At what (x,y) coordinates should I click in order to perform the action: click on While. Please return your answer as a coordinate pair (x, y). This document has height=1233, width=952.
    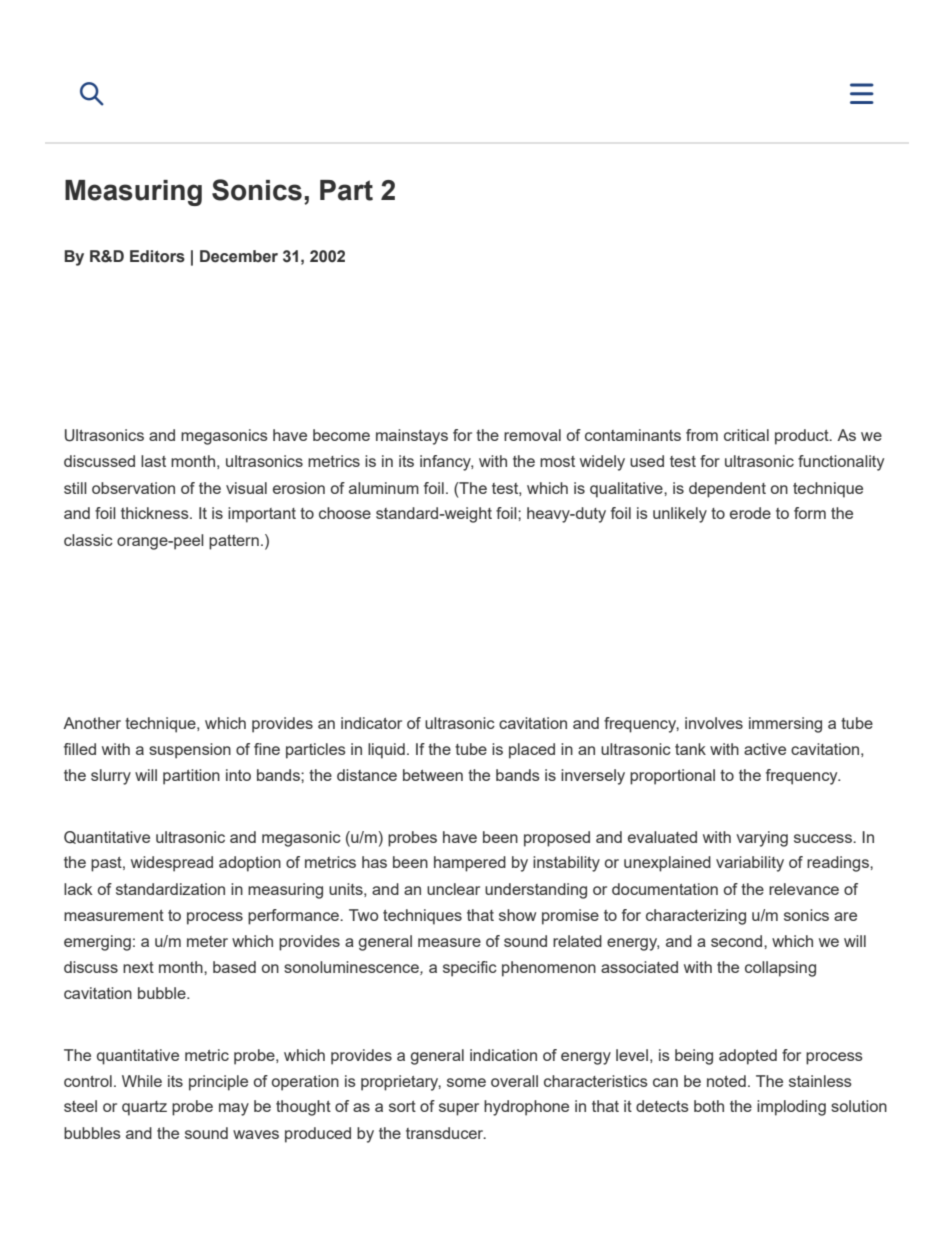
    Looking at the image, I should click on (142, 1081).
